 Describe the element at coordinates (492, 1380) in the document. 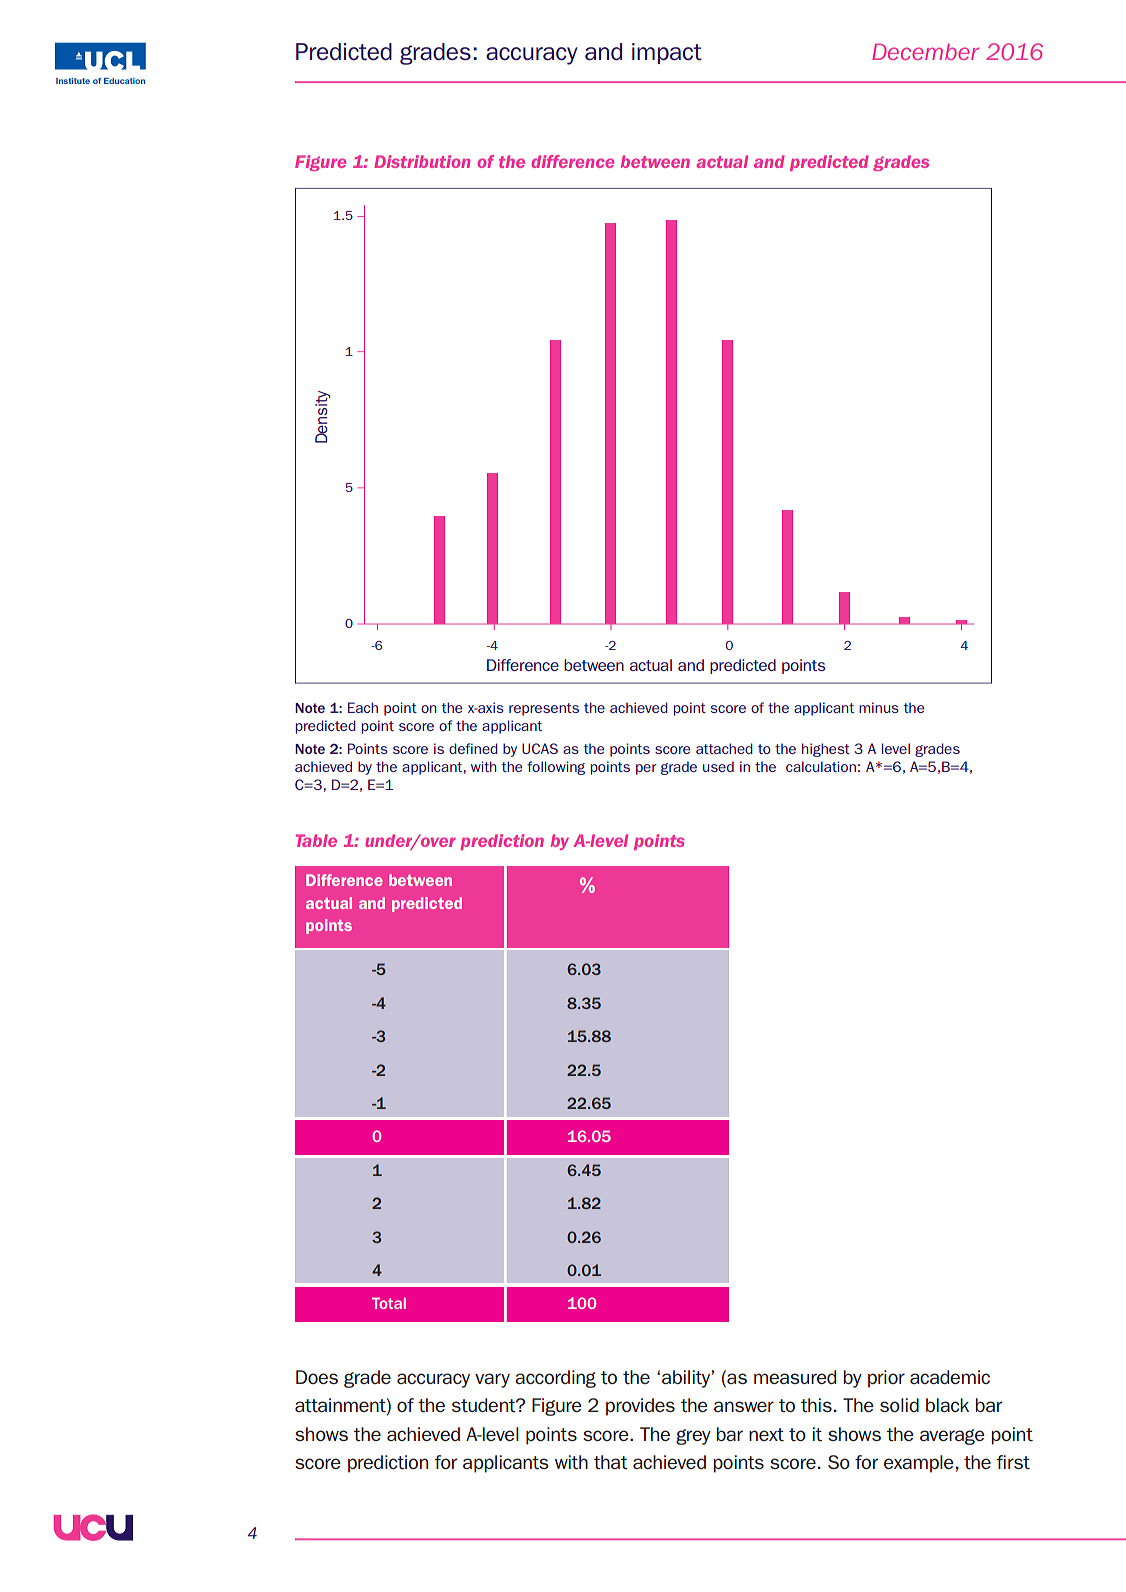

I see `vary` at that location.
